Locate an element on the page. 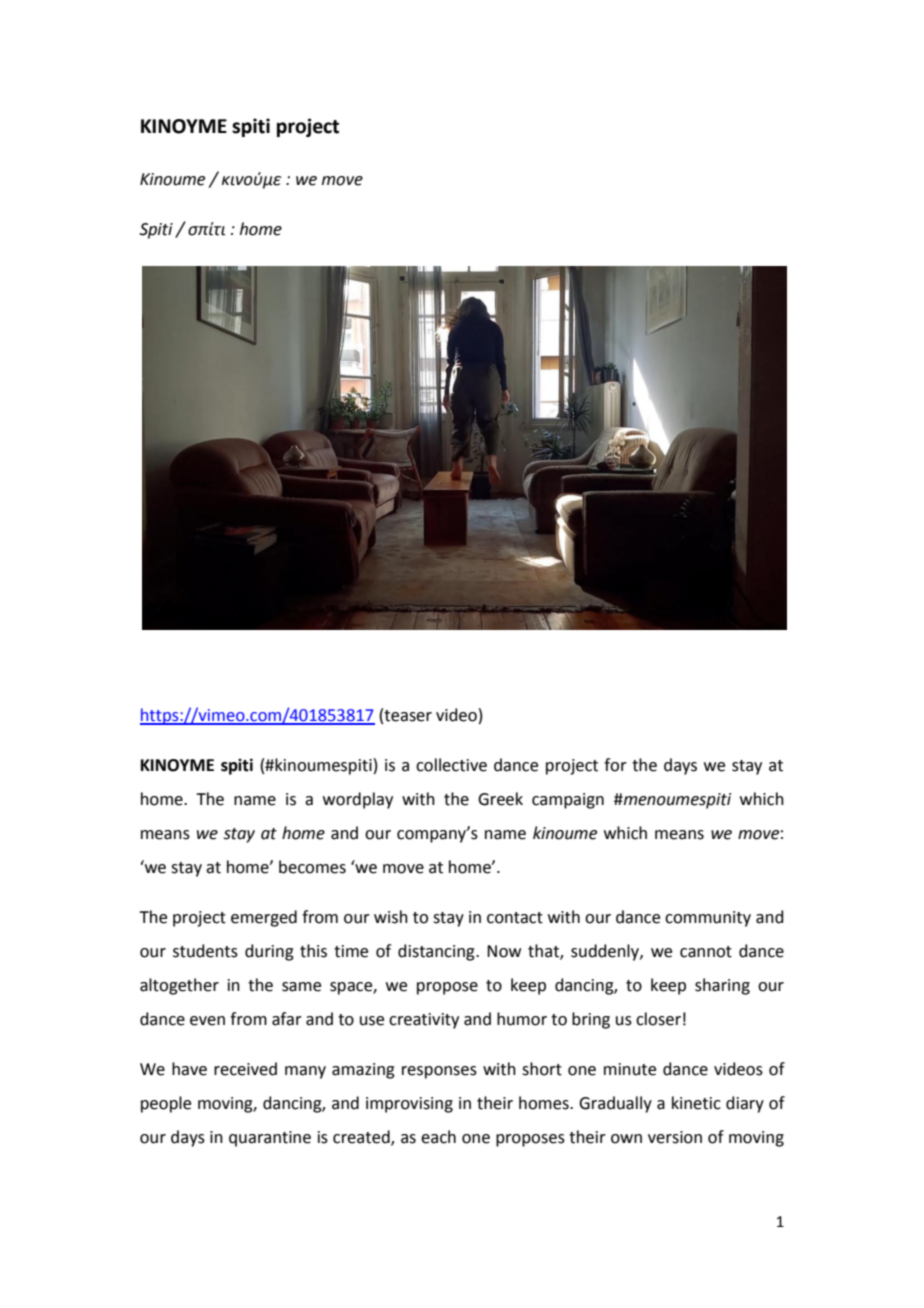  even is located at coordinates (207, 1021).
